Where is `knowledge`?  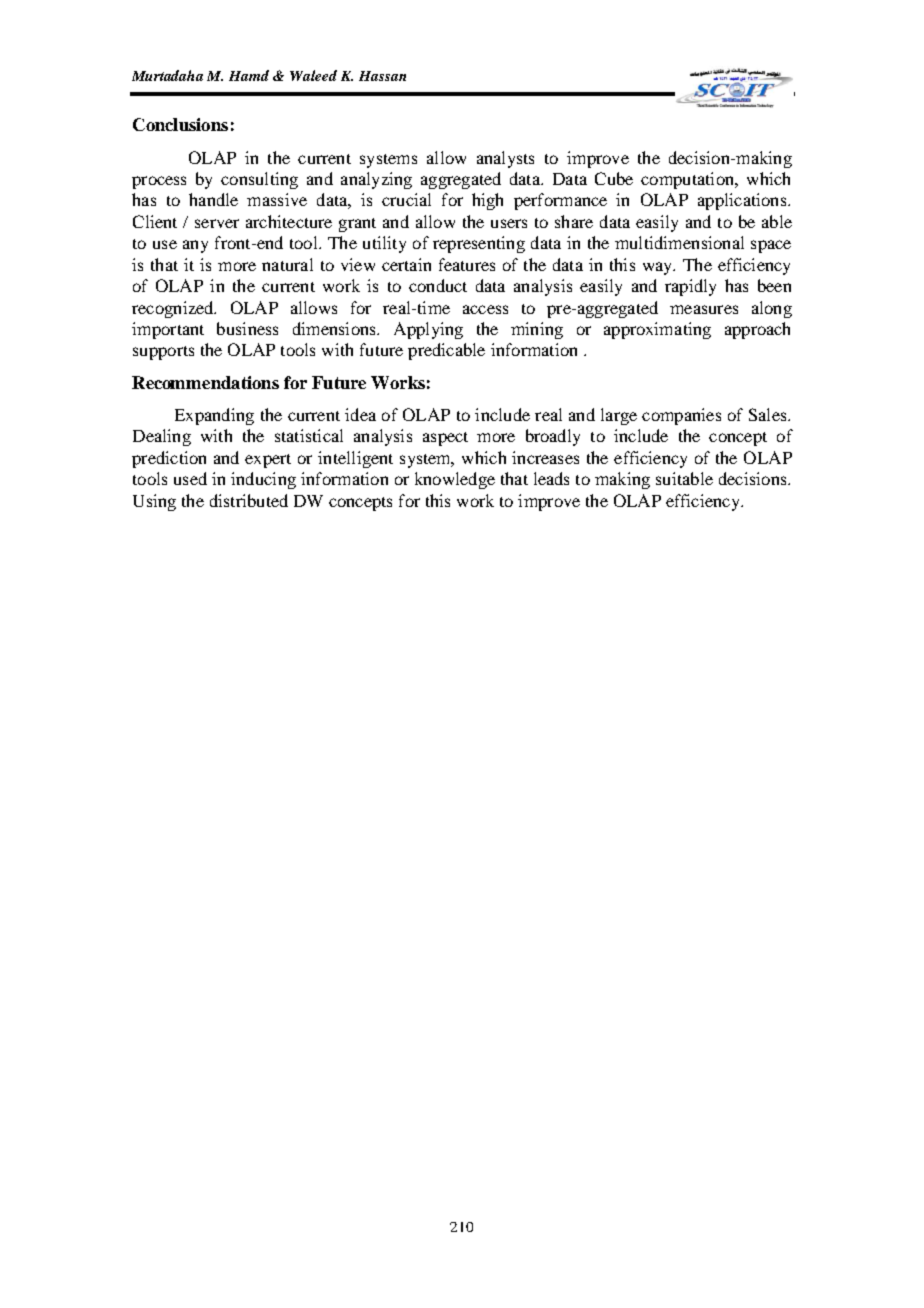
knowledge is located at coordinates (455, 480).
